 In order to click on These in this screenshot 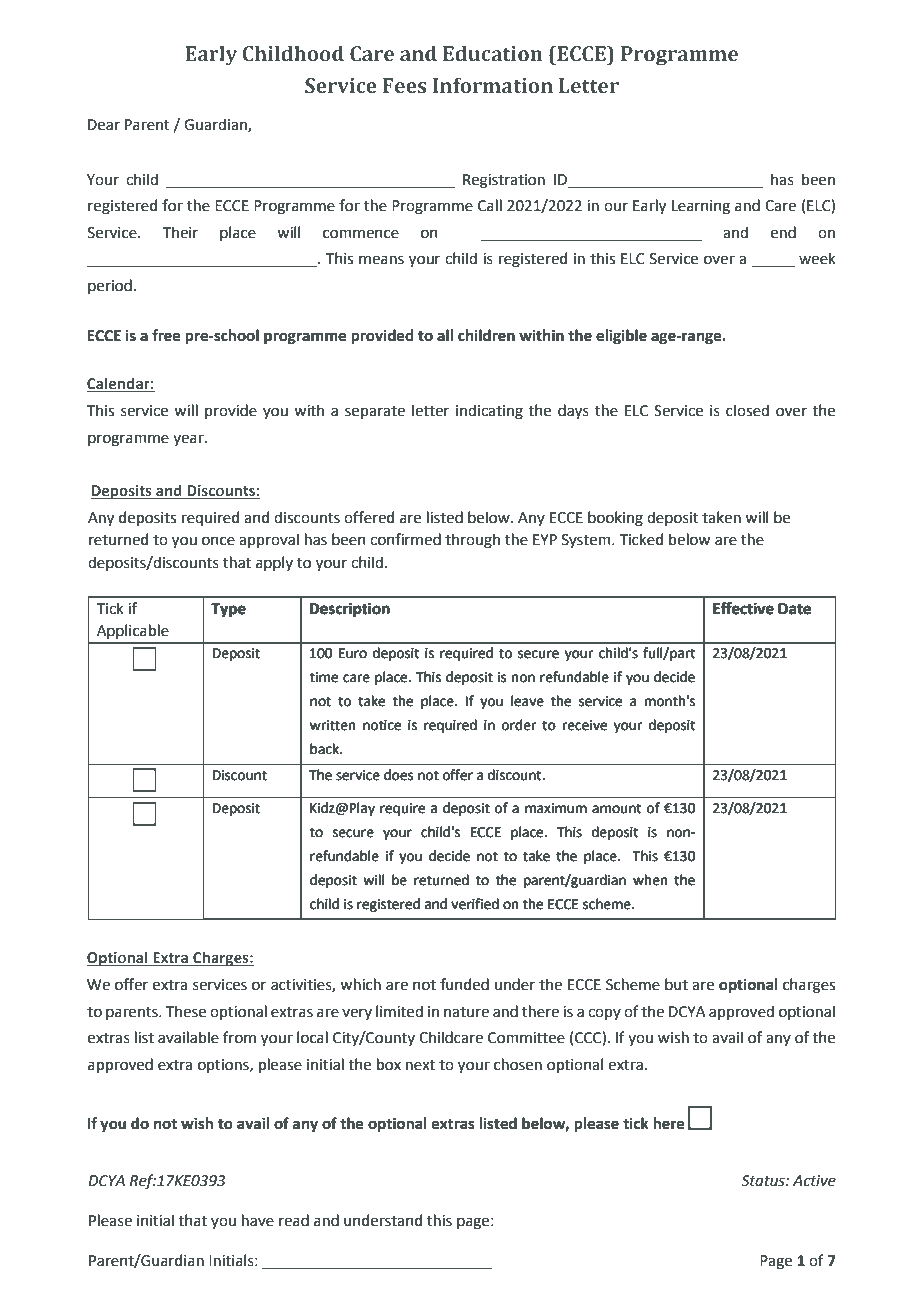, I will do `click(186, 1011)`.
